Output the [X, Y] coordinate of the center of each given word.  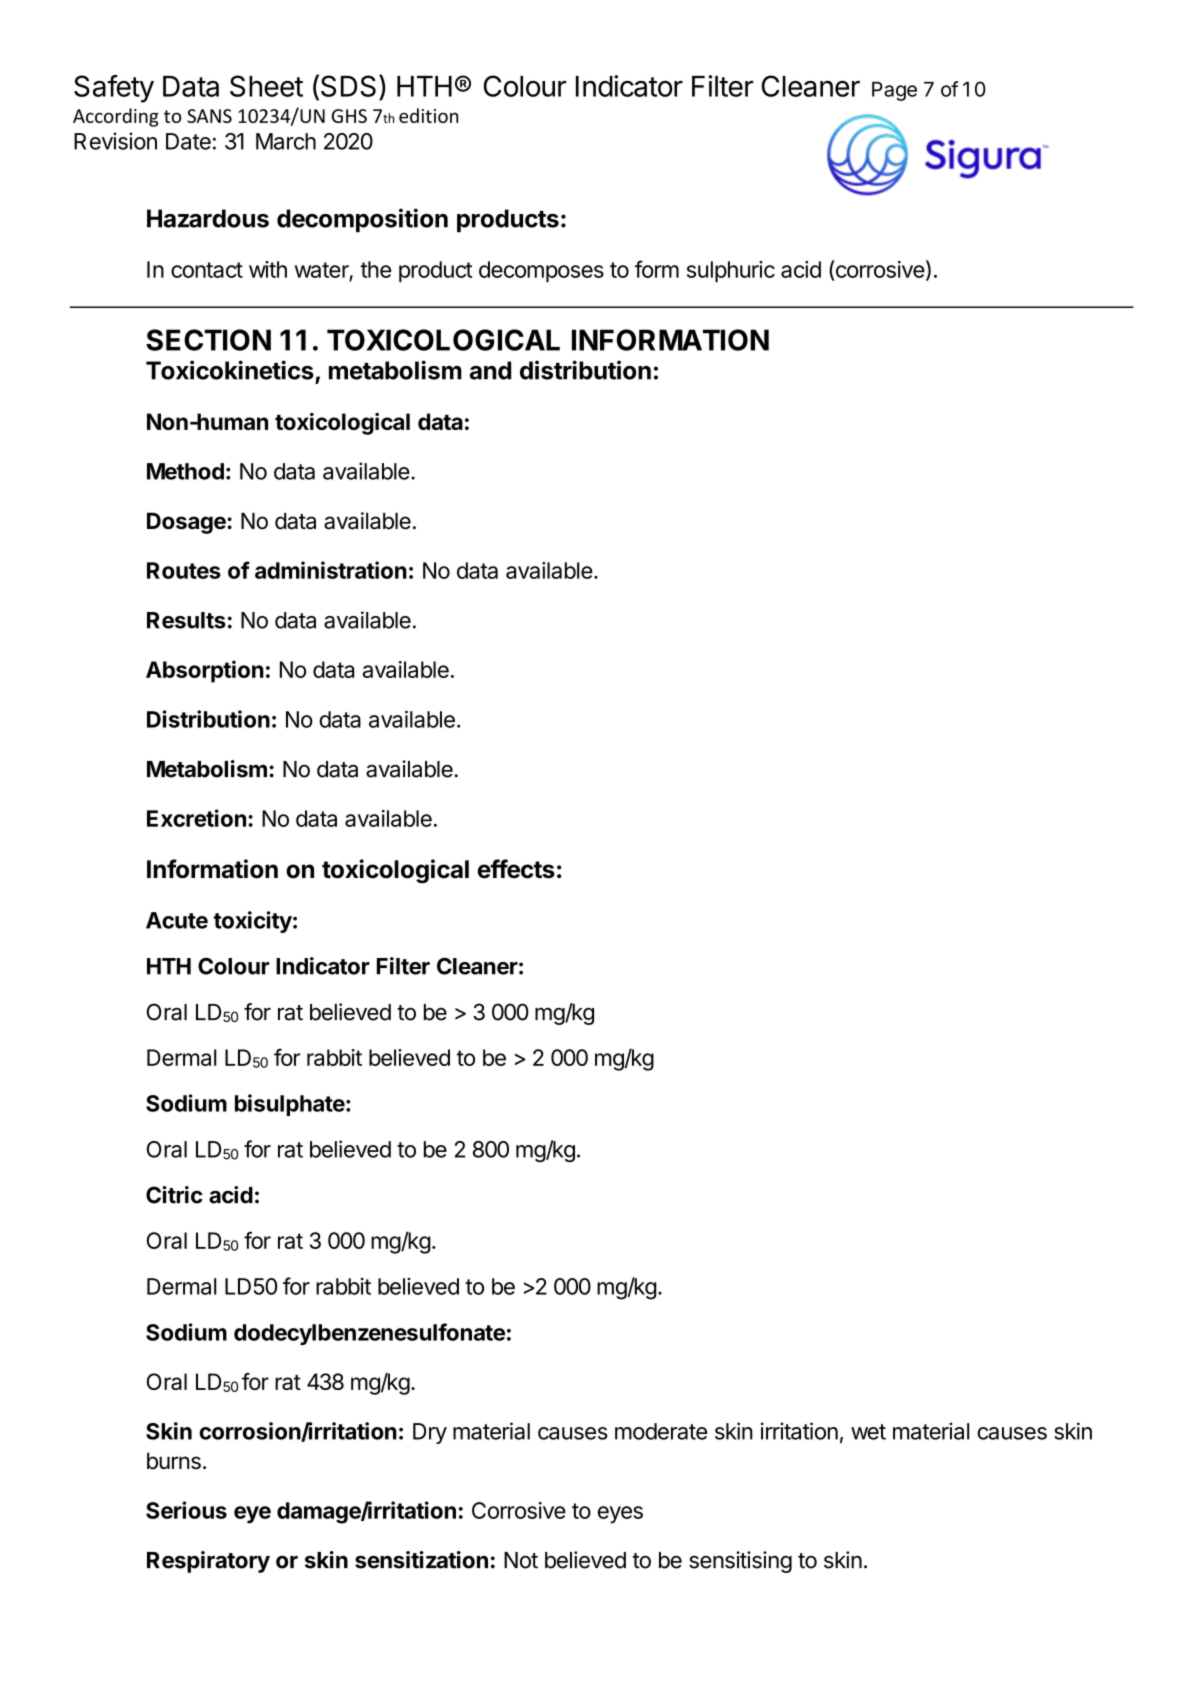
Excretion [196, 818]
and [490, 370]
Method [185, 471]
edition [428, 115]
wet [868, 1432]
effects [516, 869]
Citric [174, 1195]
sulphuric [731, 271]
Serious [186, 1510]
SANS [209, 116]
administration [331, 570]
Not [521, 1560]
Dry [430, 1433]
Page [894, 91]
